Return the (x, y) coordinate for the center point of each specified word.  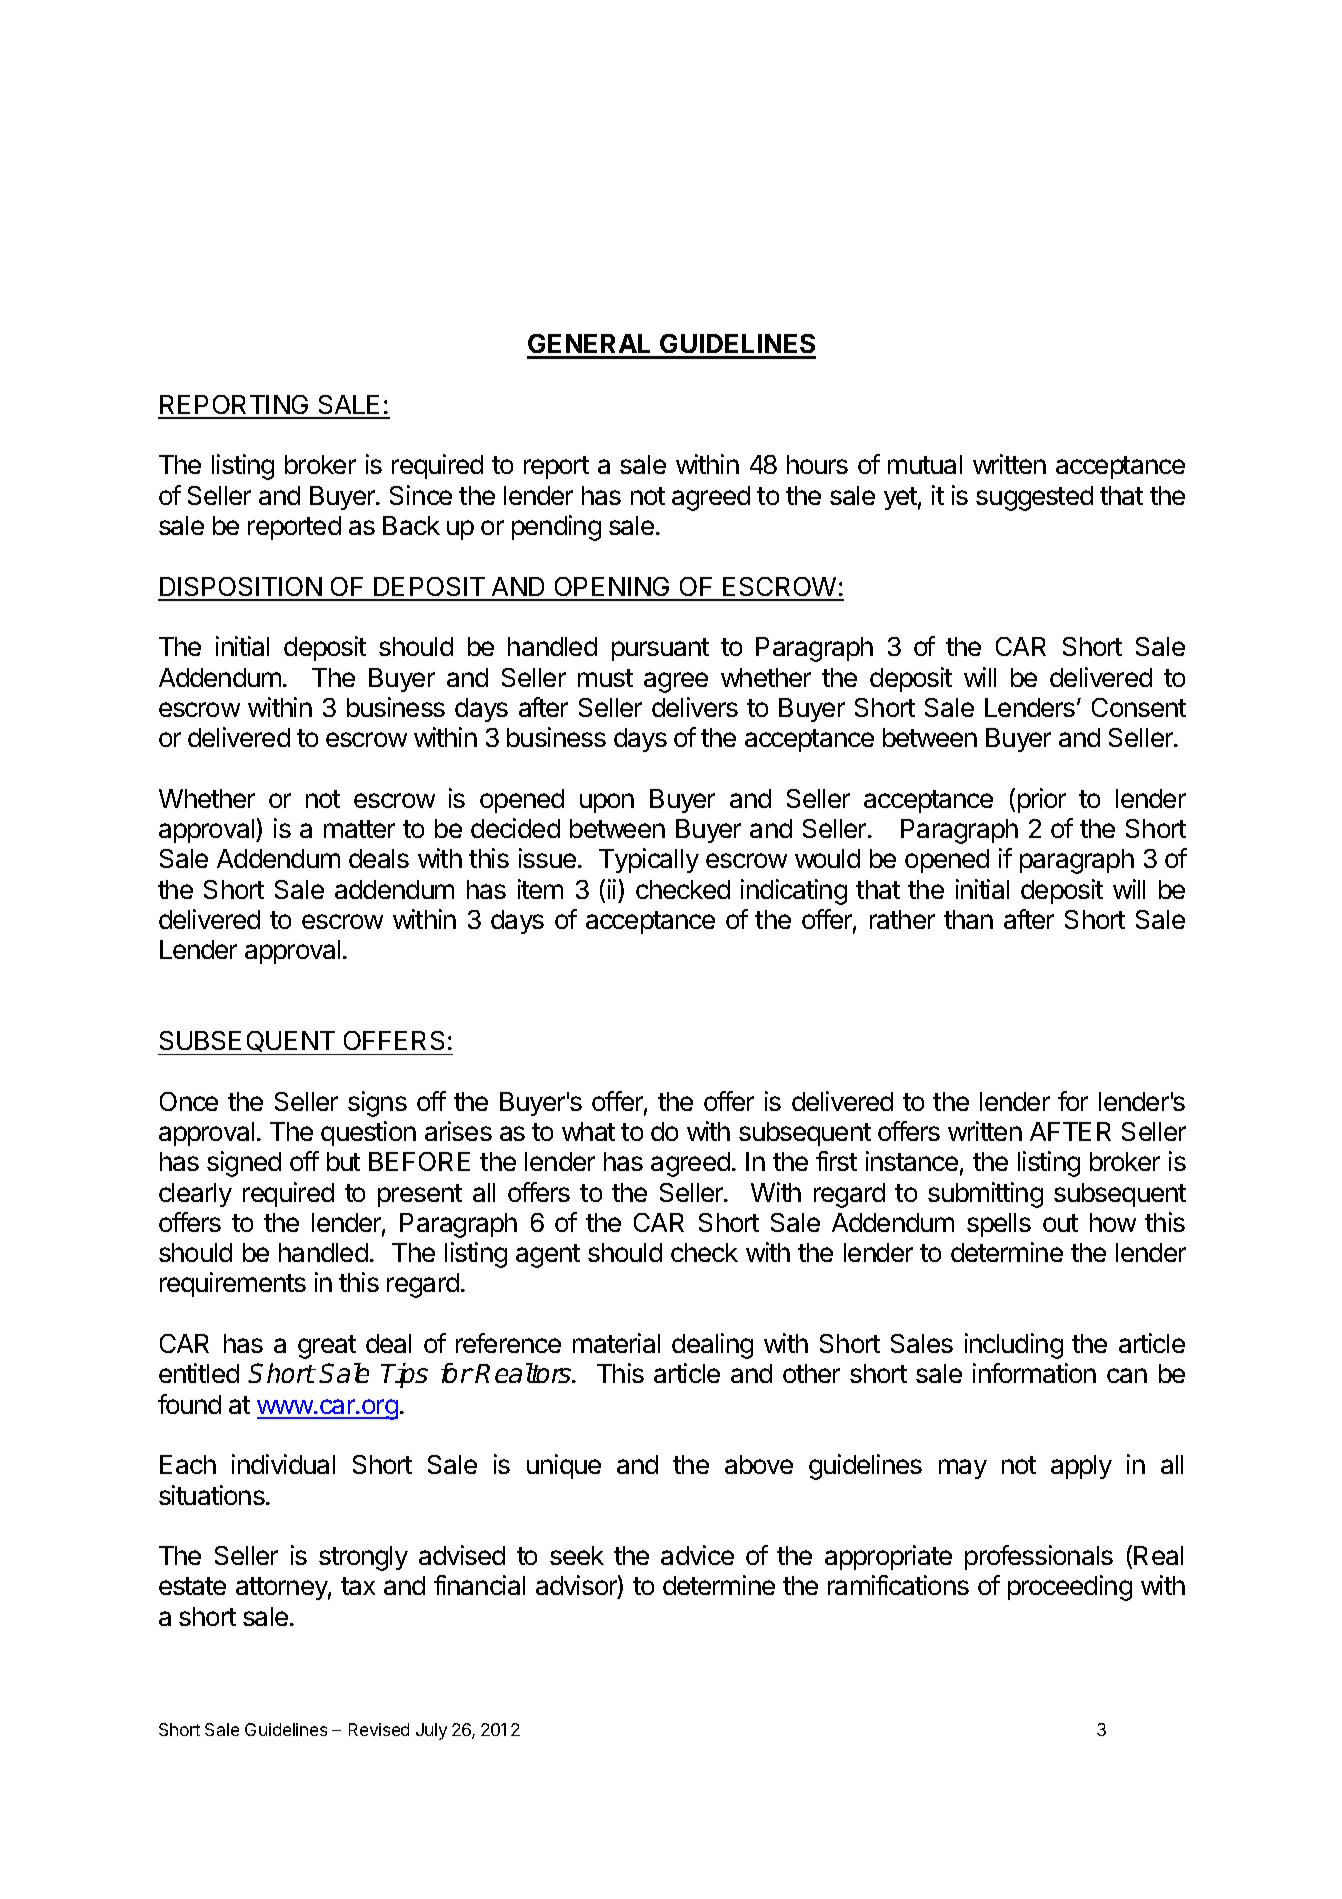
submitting (985, 1195)
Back (411, 525)
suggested (1034, 498)
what (588, 1131)
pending (556, 528)
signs (377, 1104)
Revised (379, 1729)
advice (697, 1555)
